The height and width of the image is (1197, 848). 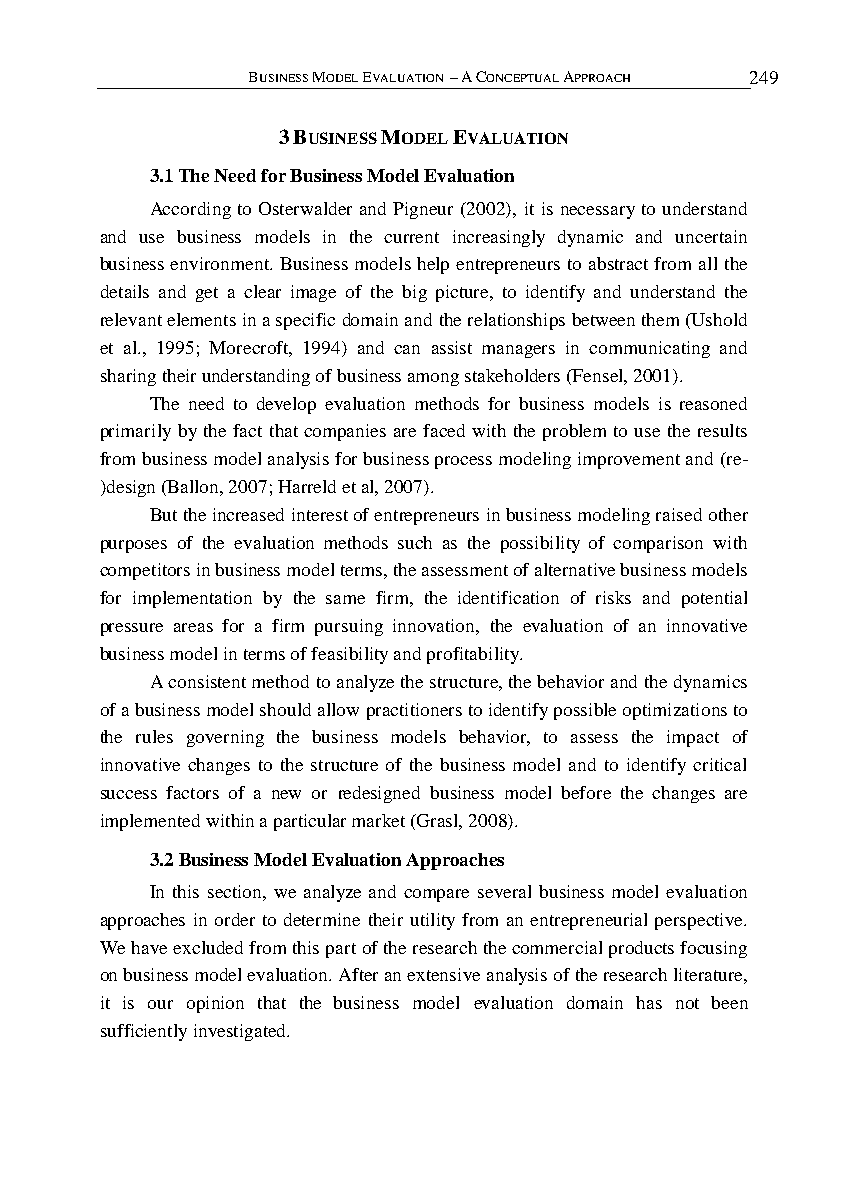 What do you see at coordinates (474, 655) in the image?
I see `profitability` at bounding box center [474, 655].
